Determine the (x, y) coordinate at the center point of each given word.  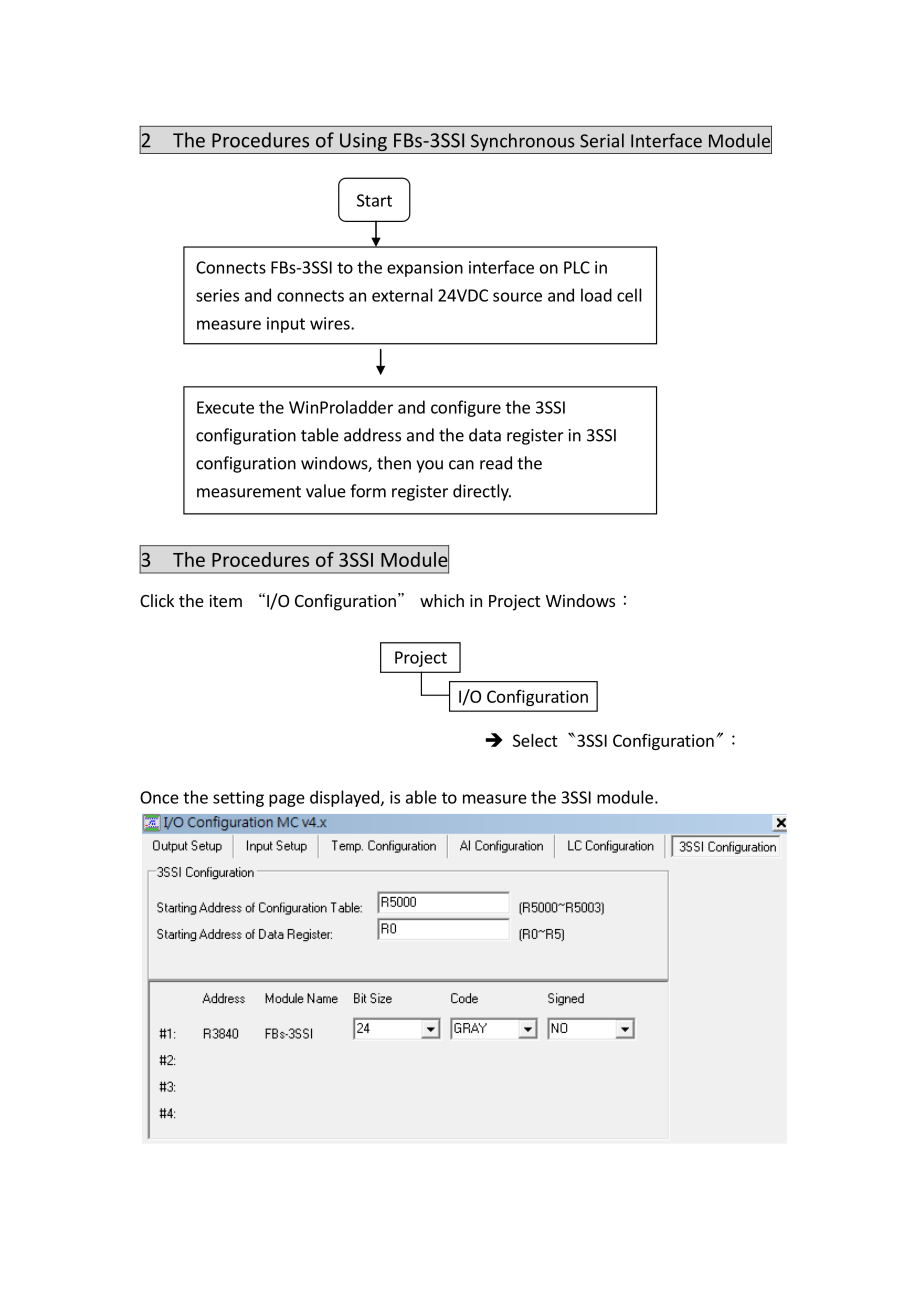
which (442, 600)
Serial (602, 140)
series (217, 295)
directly (482, 492)
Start (374, 200)
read (496, 463)
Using (363, 143)
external (402, 295)
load (596, 295)
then (394, 463)
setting (238, 799)
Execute (225, 407)
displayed (344, 798)
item (225, 600)
